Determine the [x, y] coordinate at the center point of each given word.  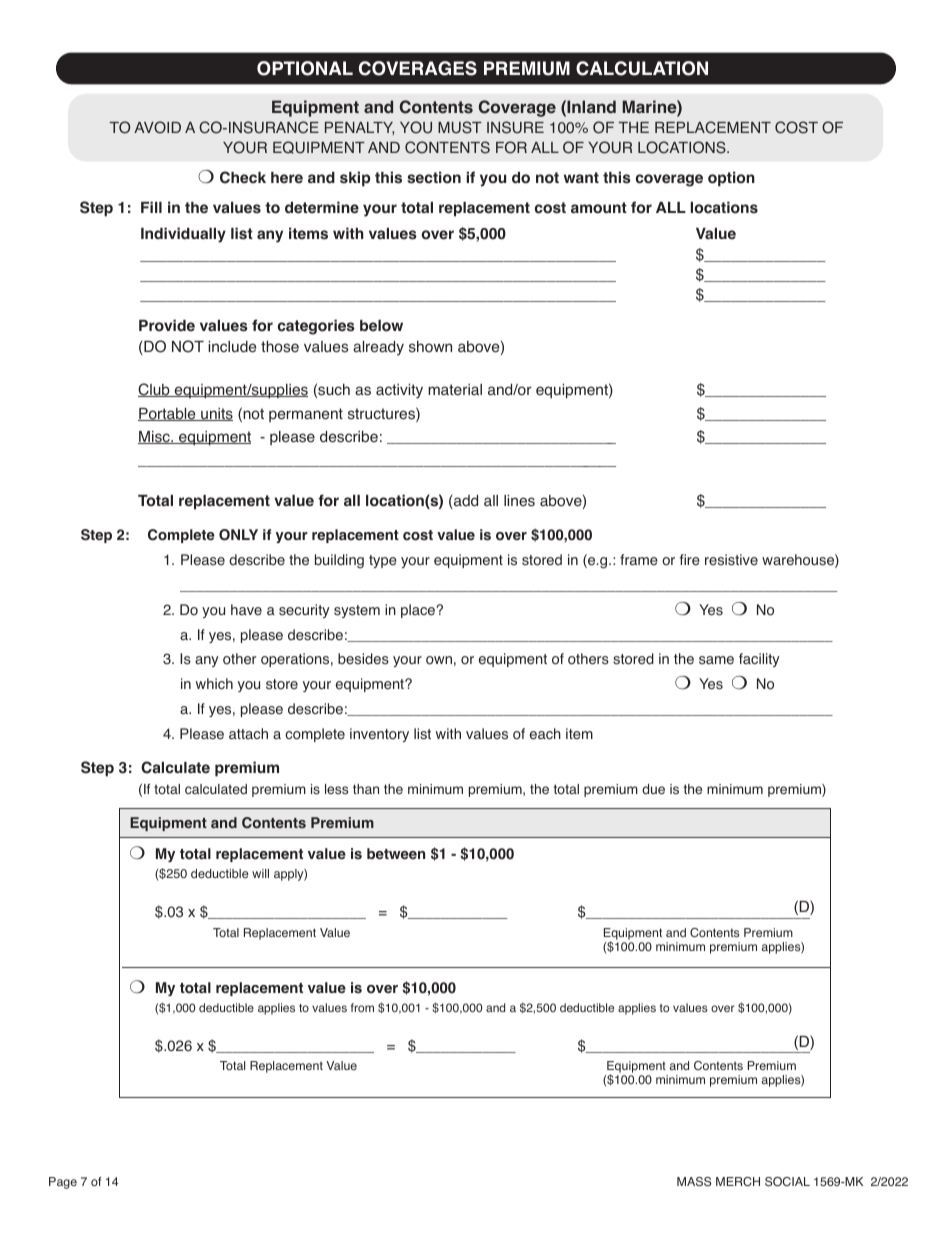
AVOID [157, 127]
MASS [694, 1182]
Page [63, 1183]
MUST [460, 127]
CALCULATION [642, 68]
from [362, 1007]
